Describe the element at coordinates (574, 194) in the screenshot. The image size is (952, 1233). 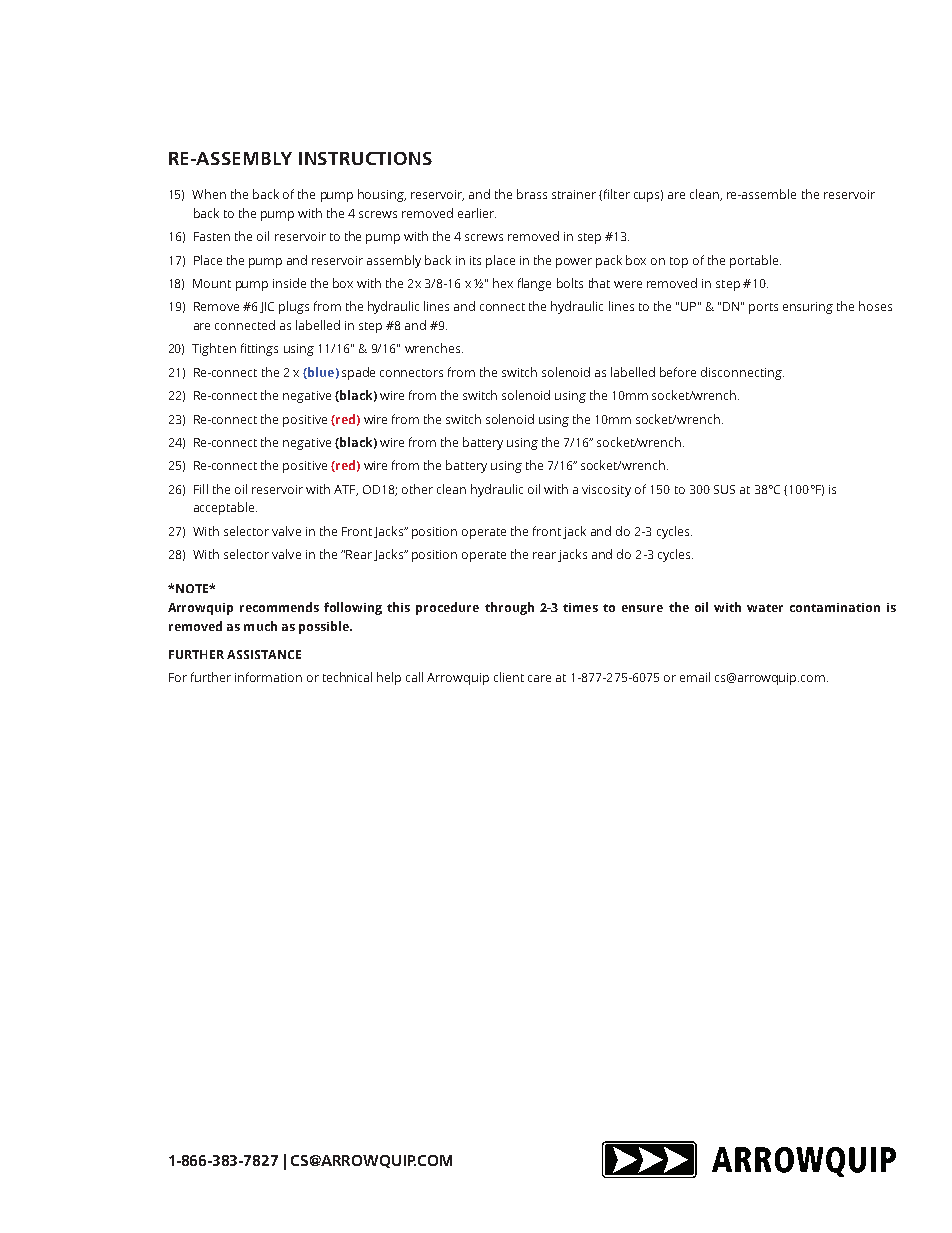
I see `strainer` at that location.
